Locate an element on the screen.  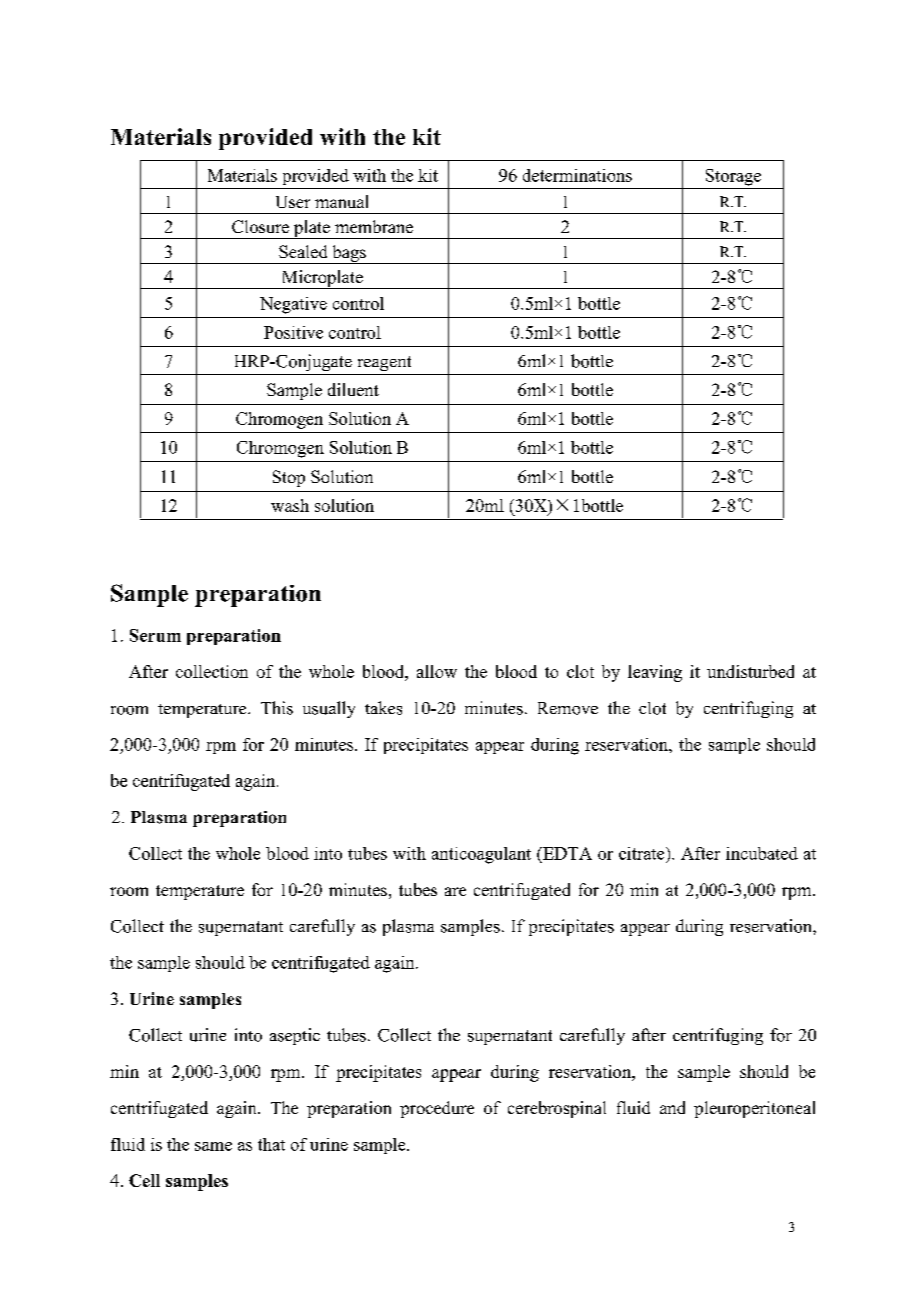
membrane is located at coordinates (374, 226).
